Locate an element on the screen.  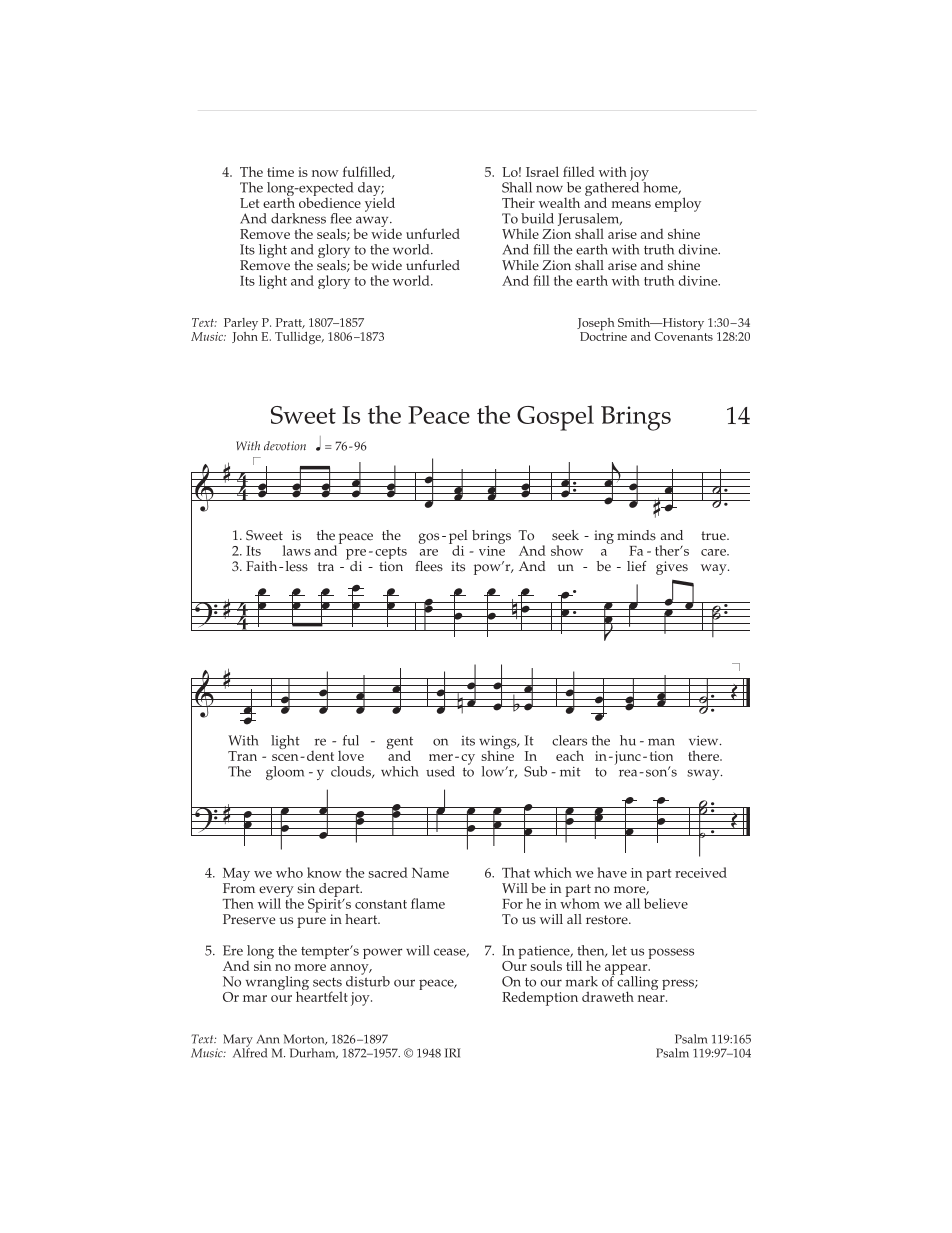
wrangling is located at coordinates (277, 984).
